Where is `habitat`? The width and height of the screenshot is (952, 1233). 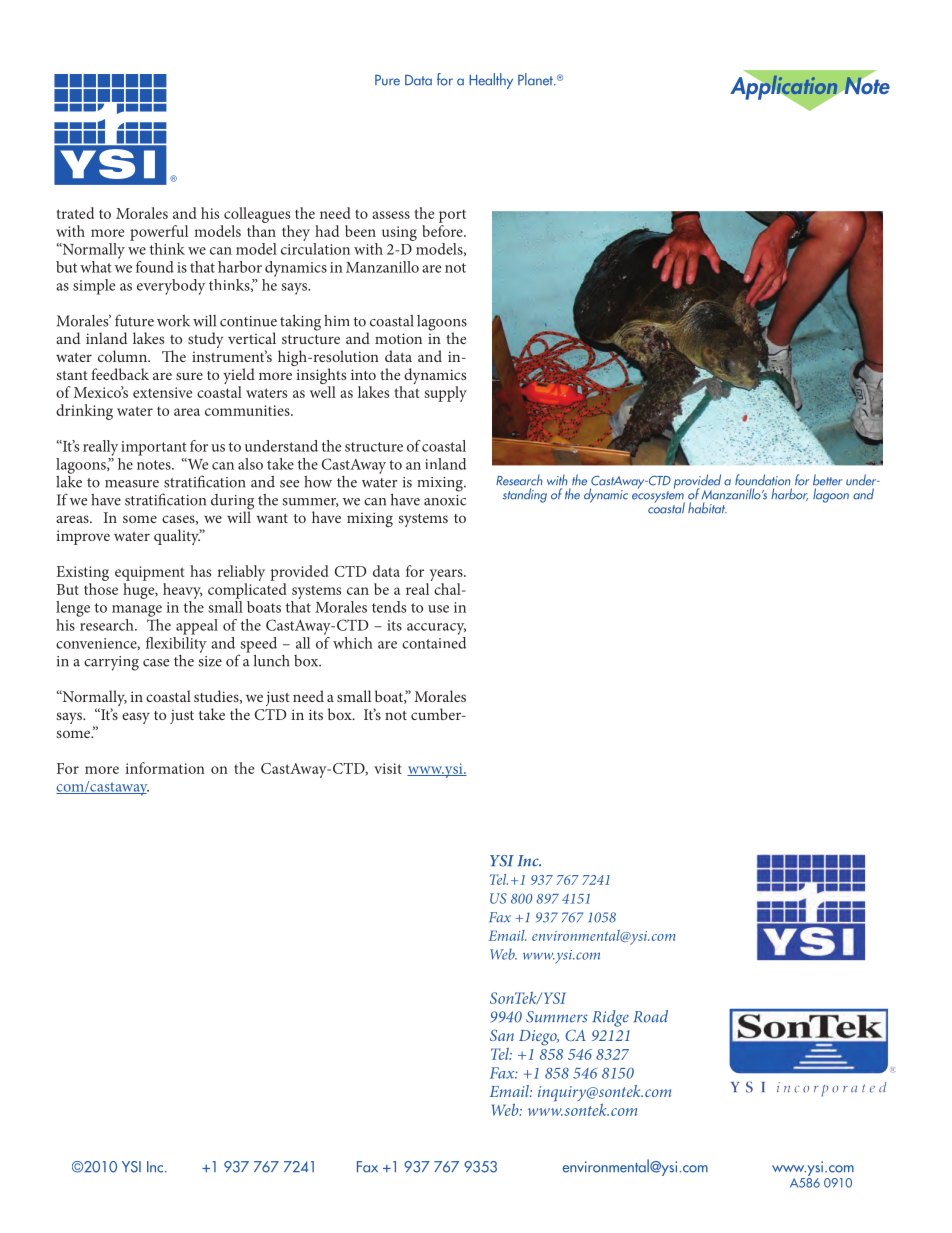
habitat is located at coordinates (707, 508).
